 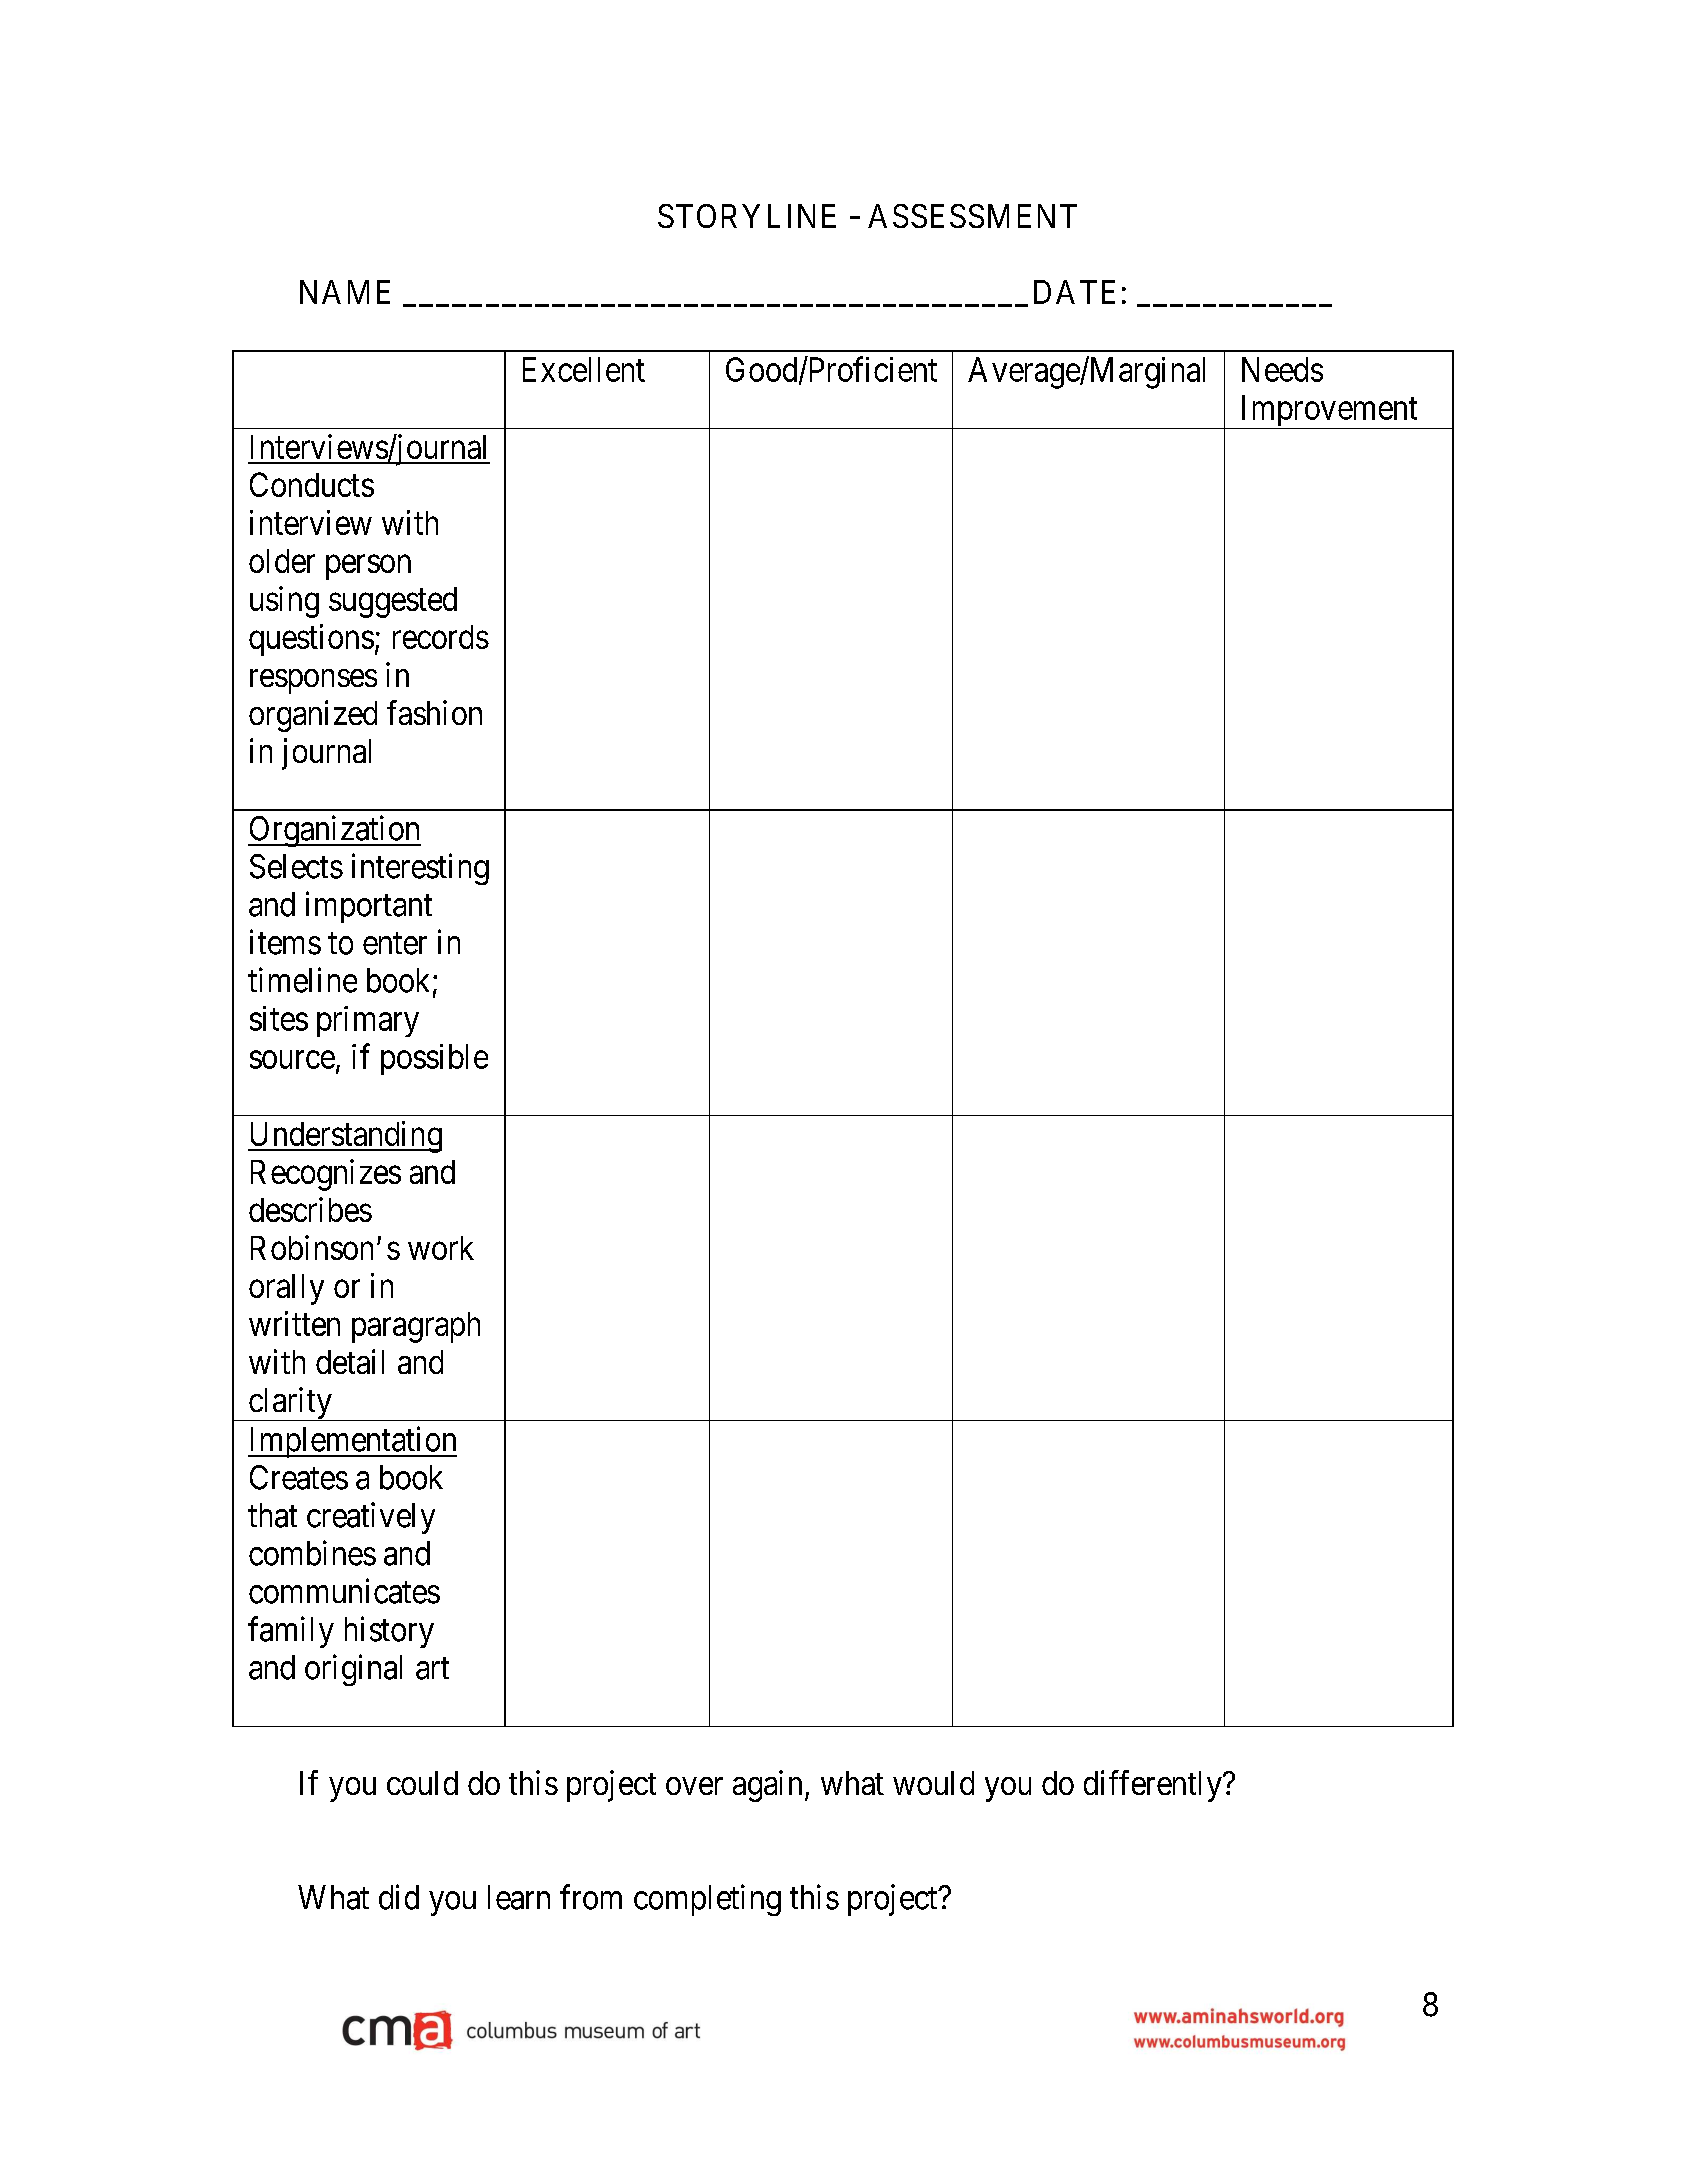 I want to click on NAME, so click(x=345, y=292).
